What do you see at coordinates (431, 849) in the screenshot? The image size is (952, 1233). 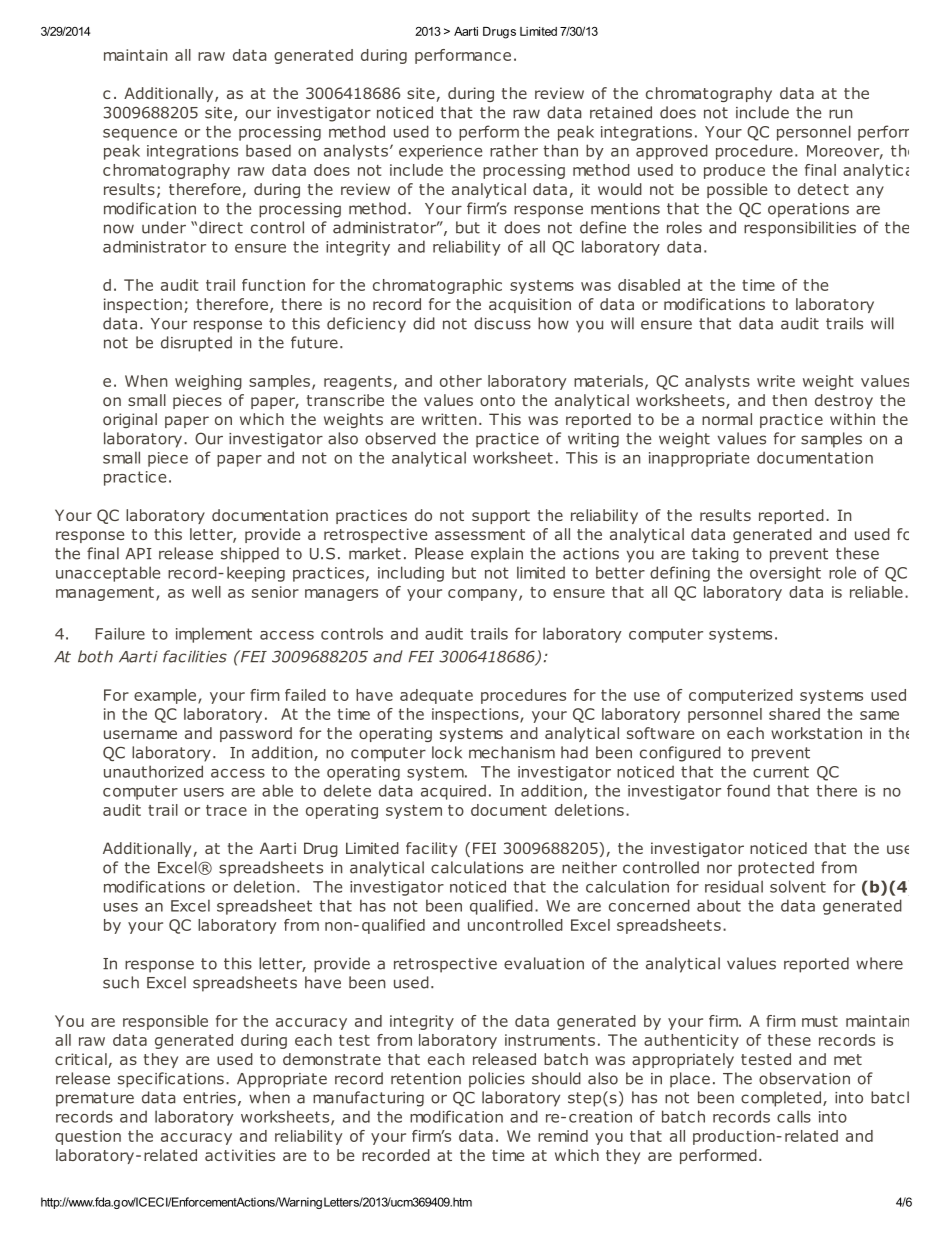 I see `facility` at bounding box center [431, 849].
